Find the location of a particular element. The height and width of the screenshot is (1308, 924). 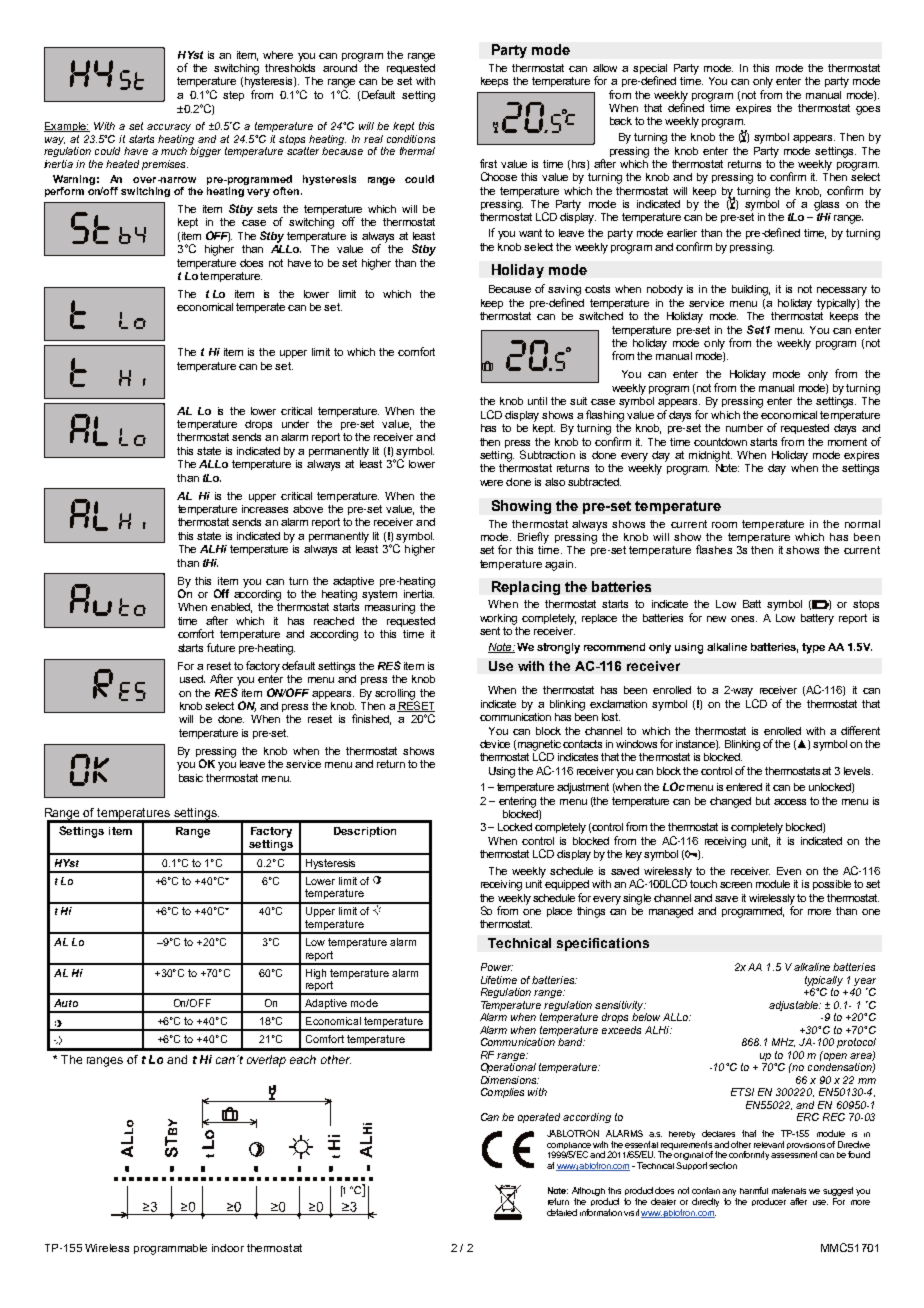

conditions is located at coordinates (411, 139).
